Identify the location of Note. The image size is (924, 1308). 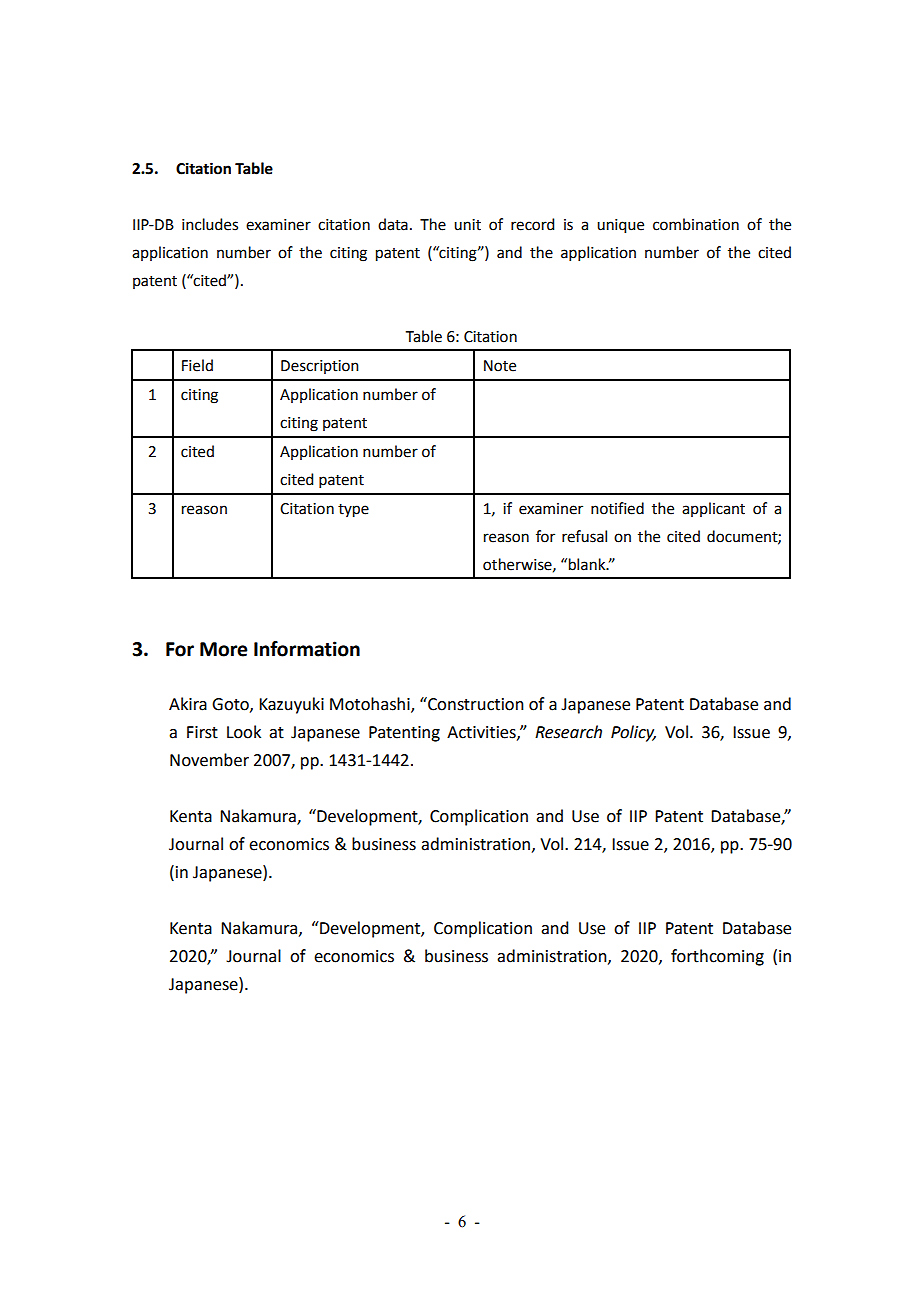
(500, 366).
